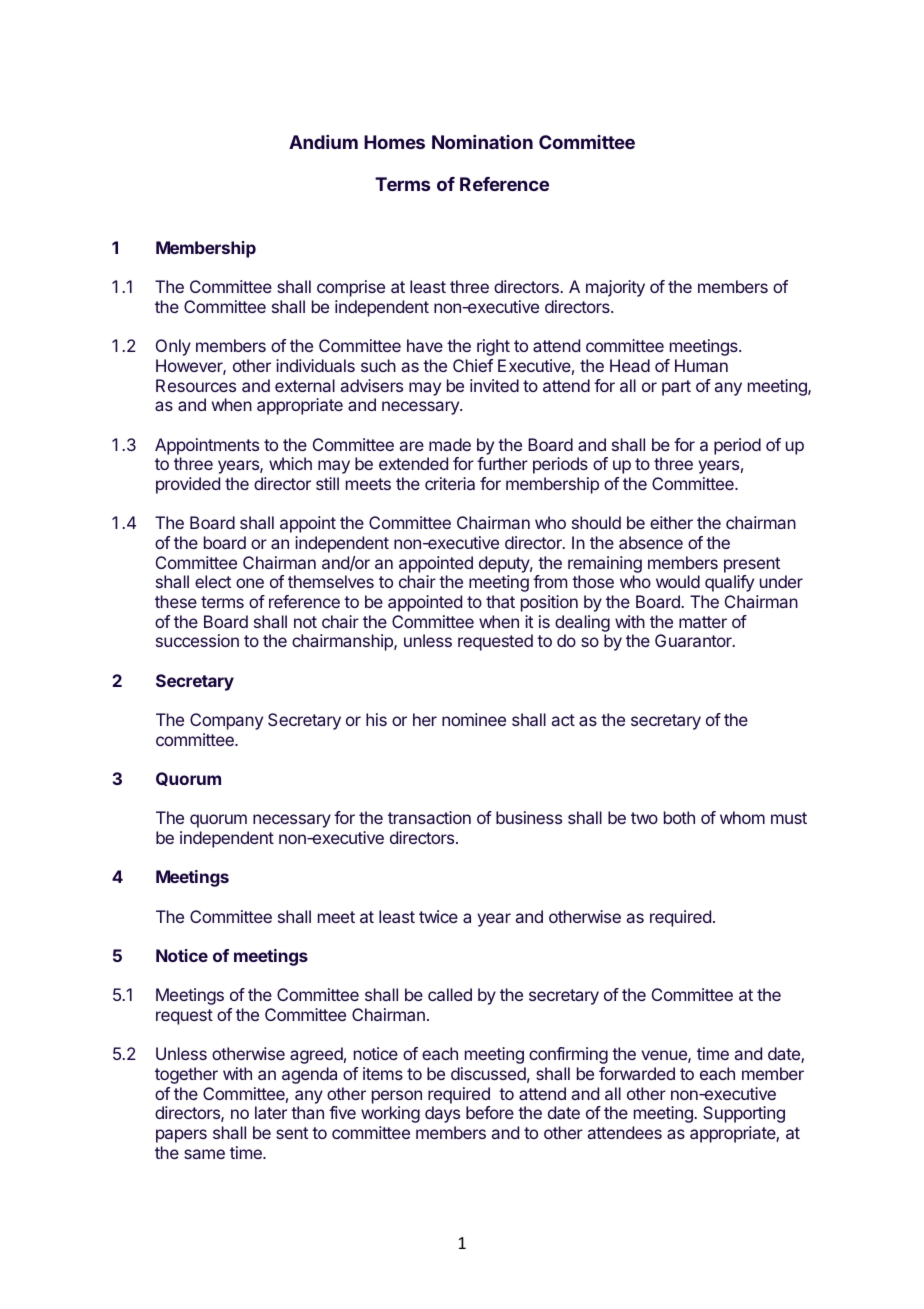 Image resolution: width=924 pixels, height=1309 pixels. I want to click on before, so click(490, 1112).
